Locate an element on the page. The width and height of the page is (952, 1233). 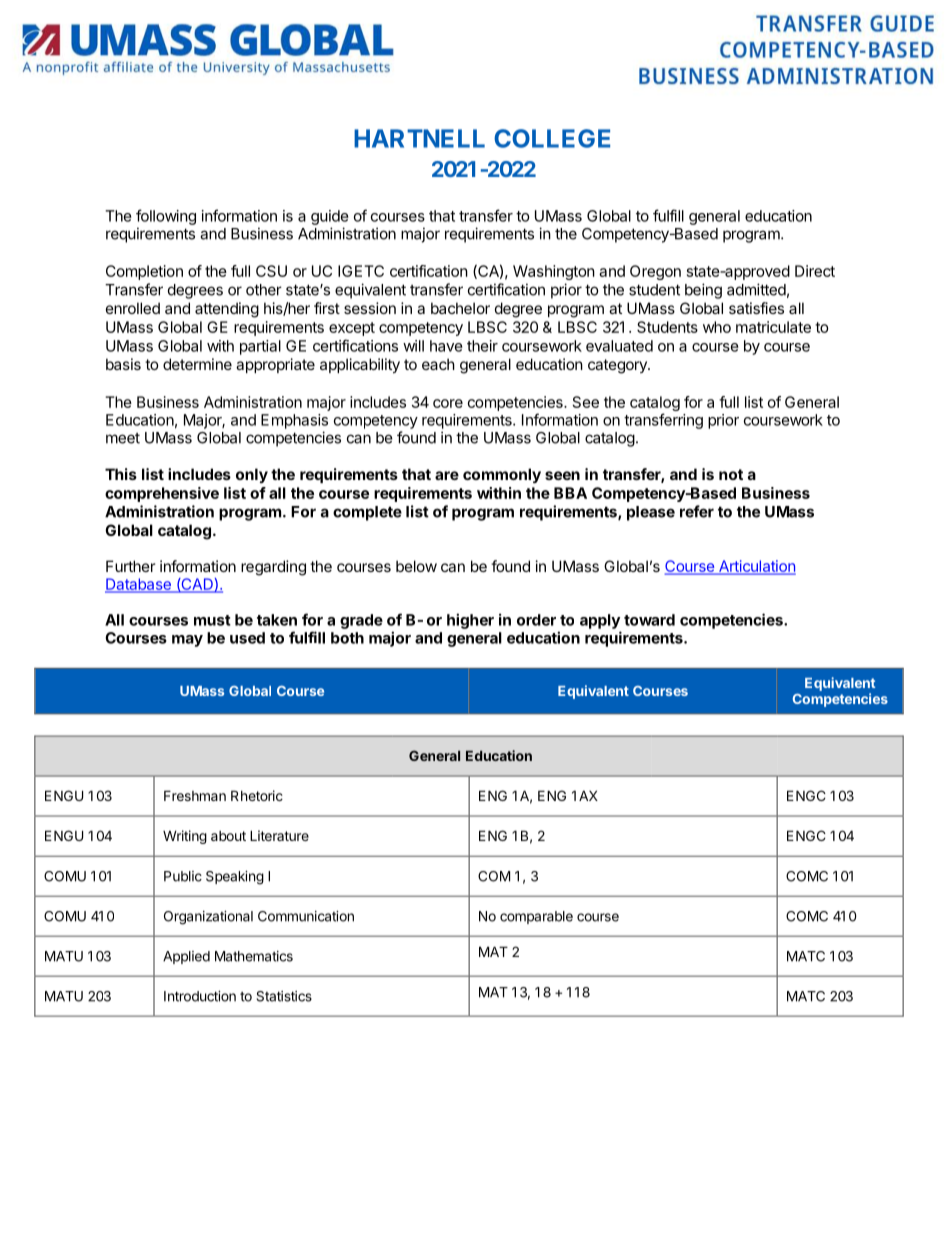
following is located at coordinates (166, 217).
